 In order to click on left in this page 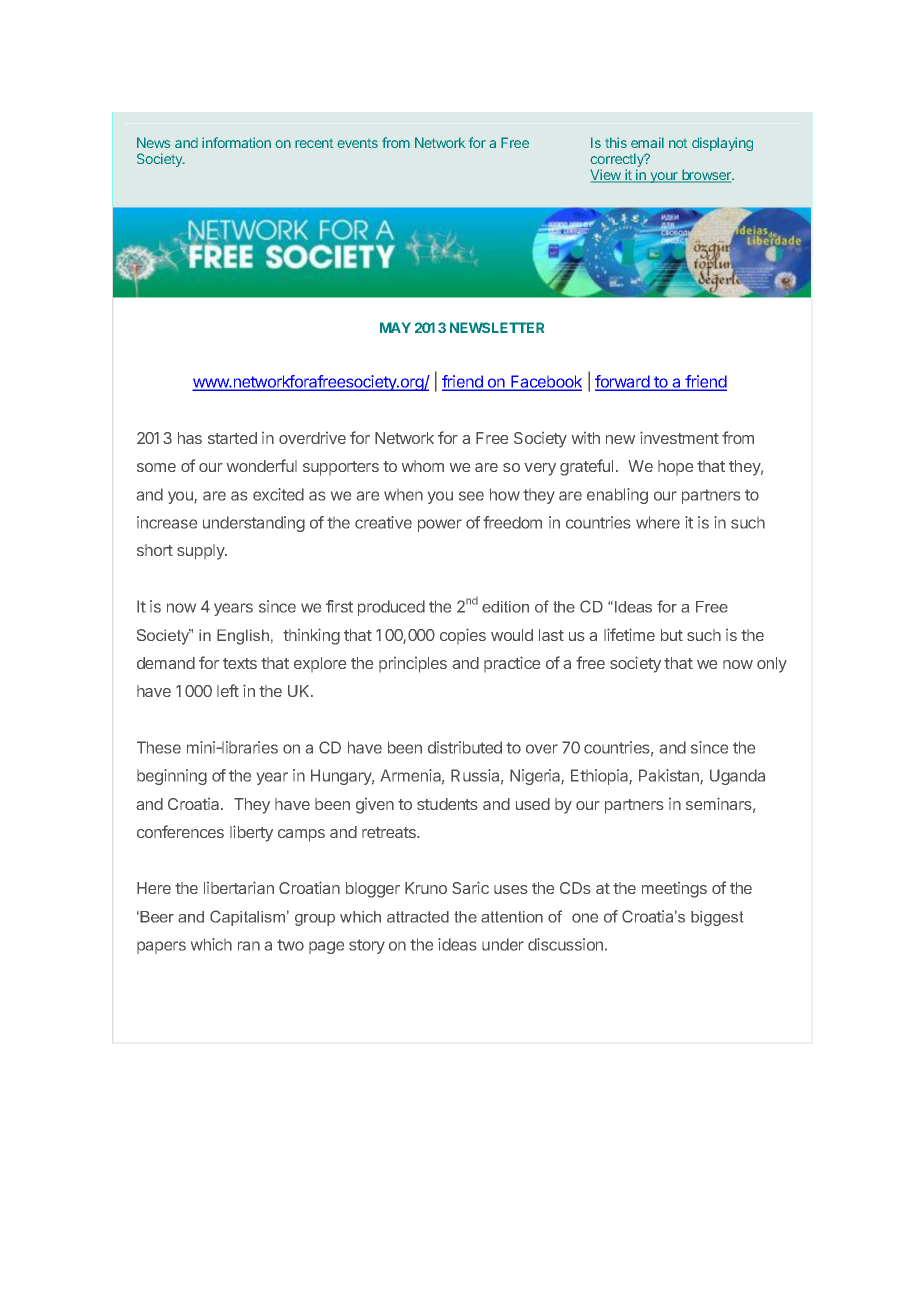, I will do `click(228, 690)`.
